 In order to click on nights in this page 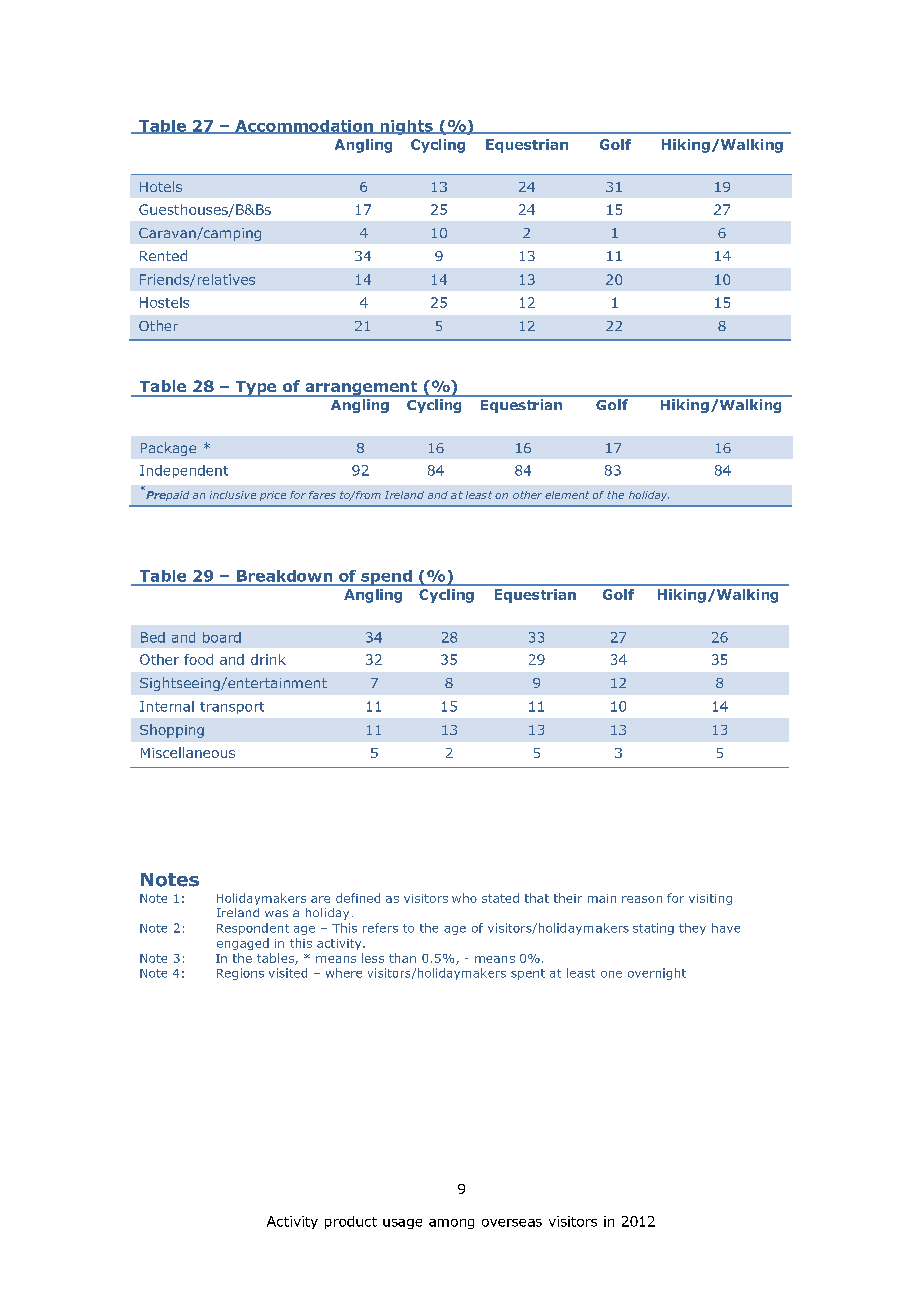, I will do `click(406, 127)`.
